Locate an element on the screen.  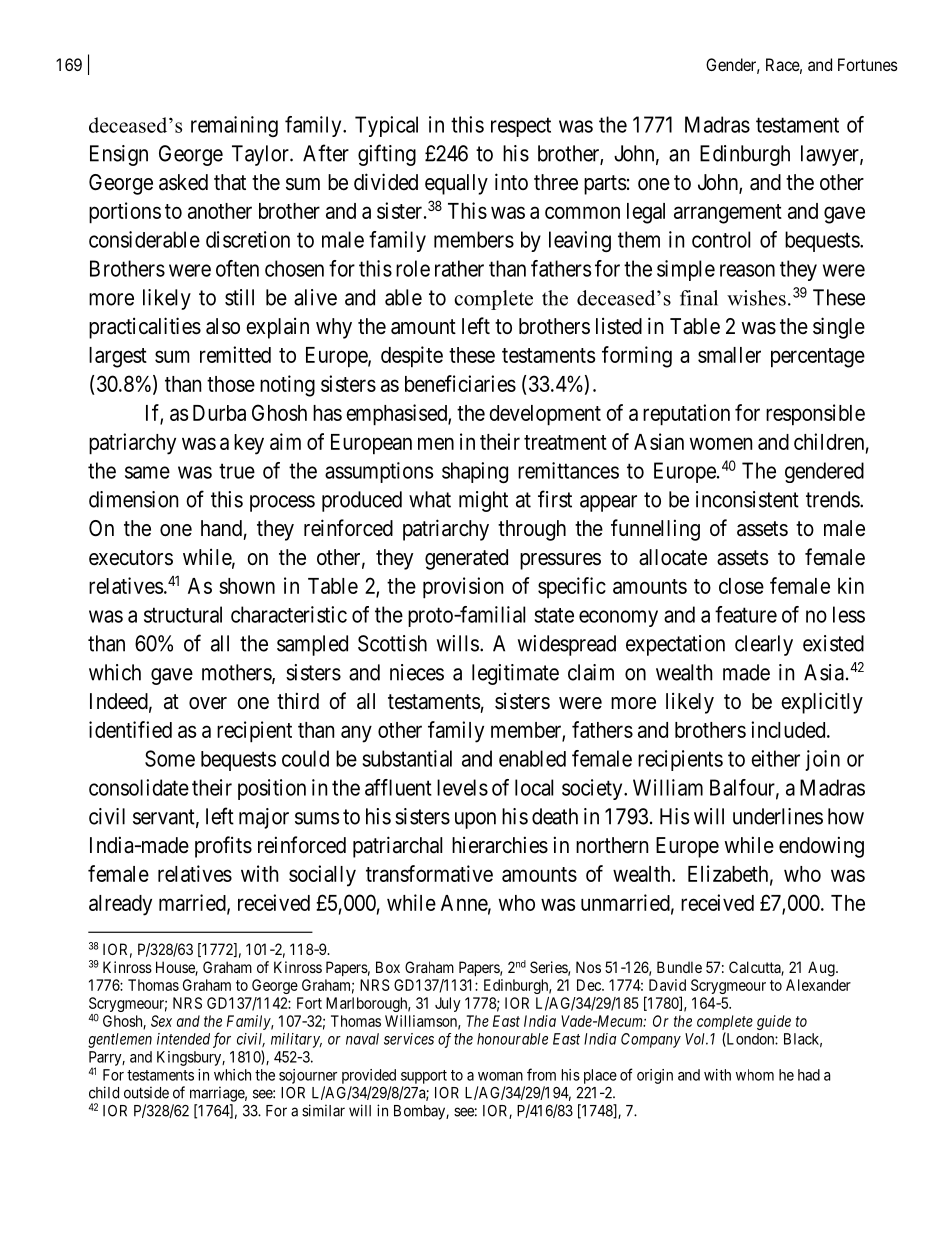
inconsistent is located at coordinates (747, 499).
